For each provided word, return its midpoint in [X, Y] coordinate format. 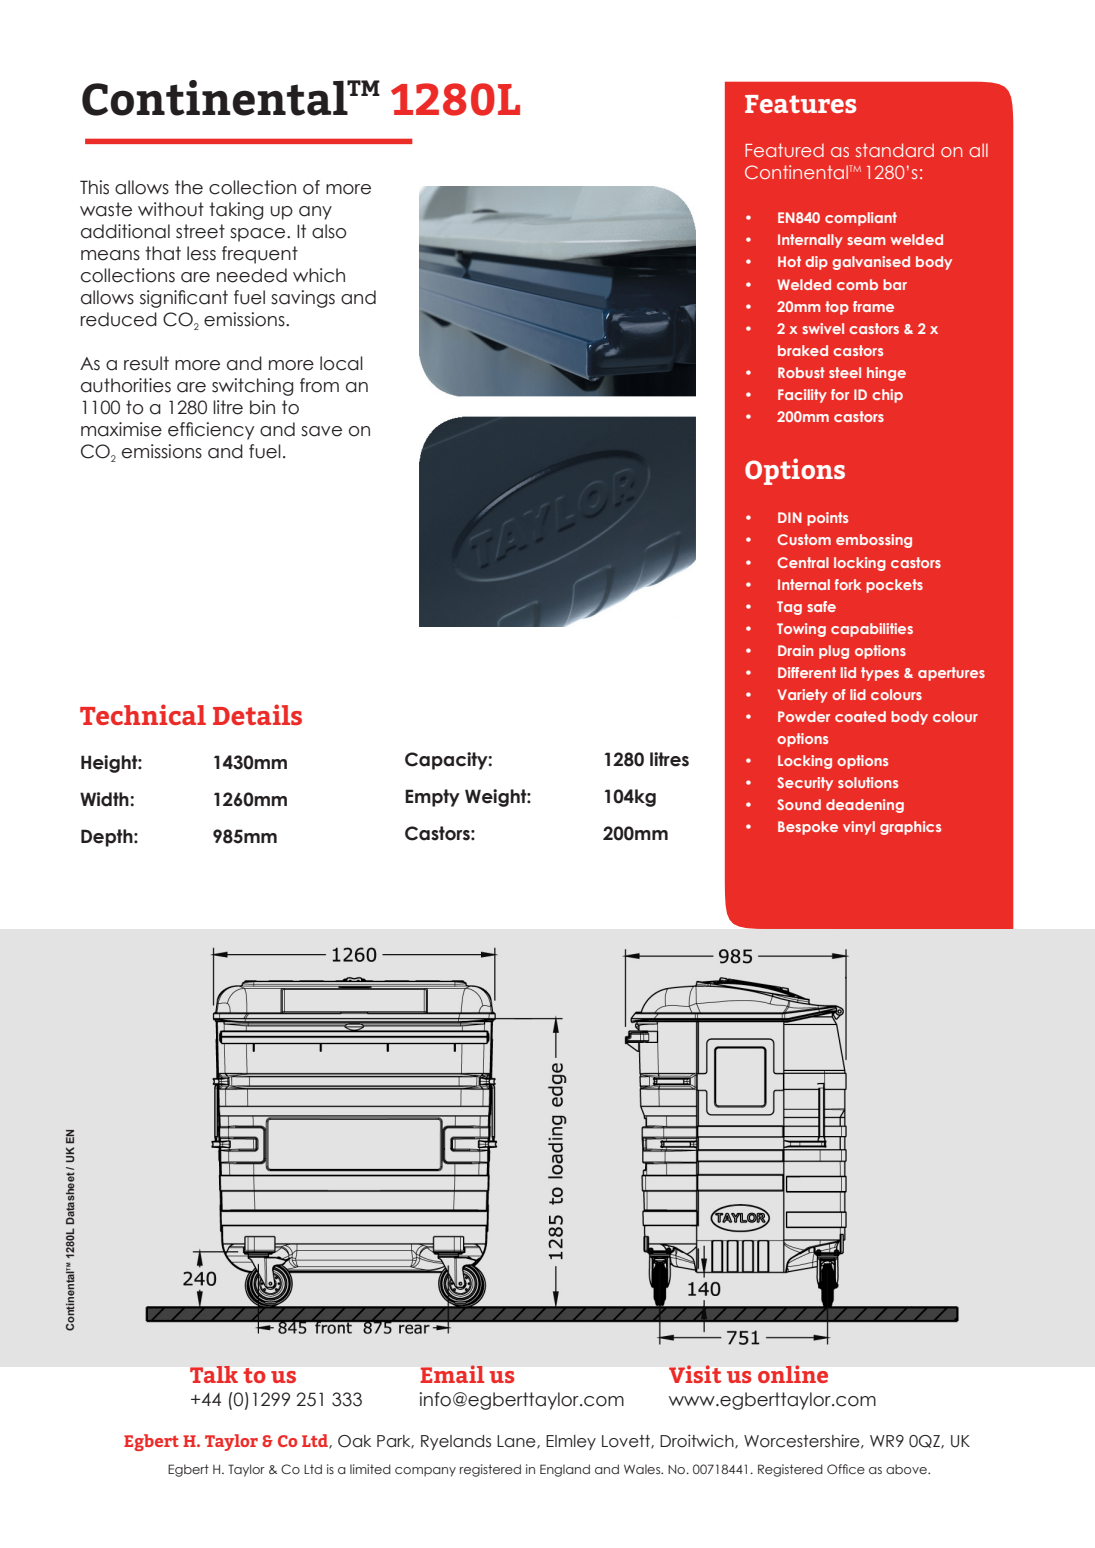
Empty [432, 798]
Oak [354, 1441]
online [793, 1374]
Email [452, 1374]
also [329, 231]
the [189, 187]
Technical [143, 714]
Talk [214, 1374]
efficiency [211, 431]
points [827, 519]
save [321, 431]
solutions [868, 782]
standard [895, 150]
